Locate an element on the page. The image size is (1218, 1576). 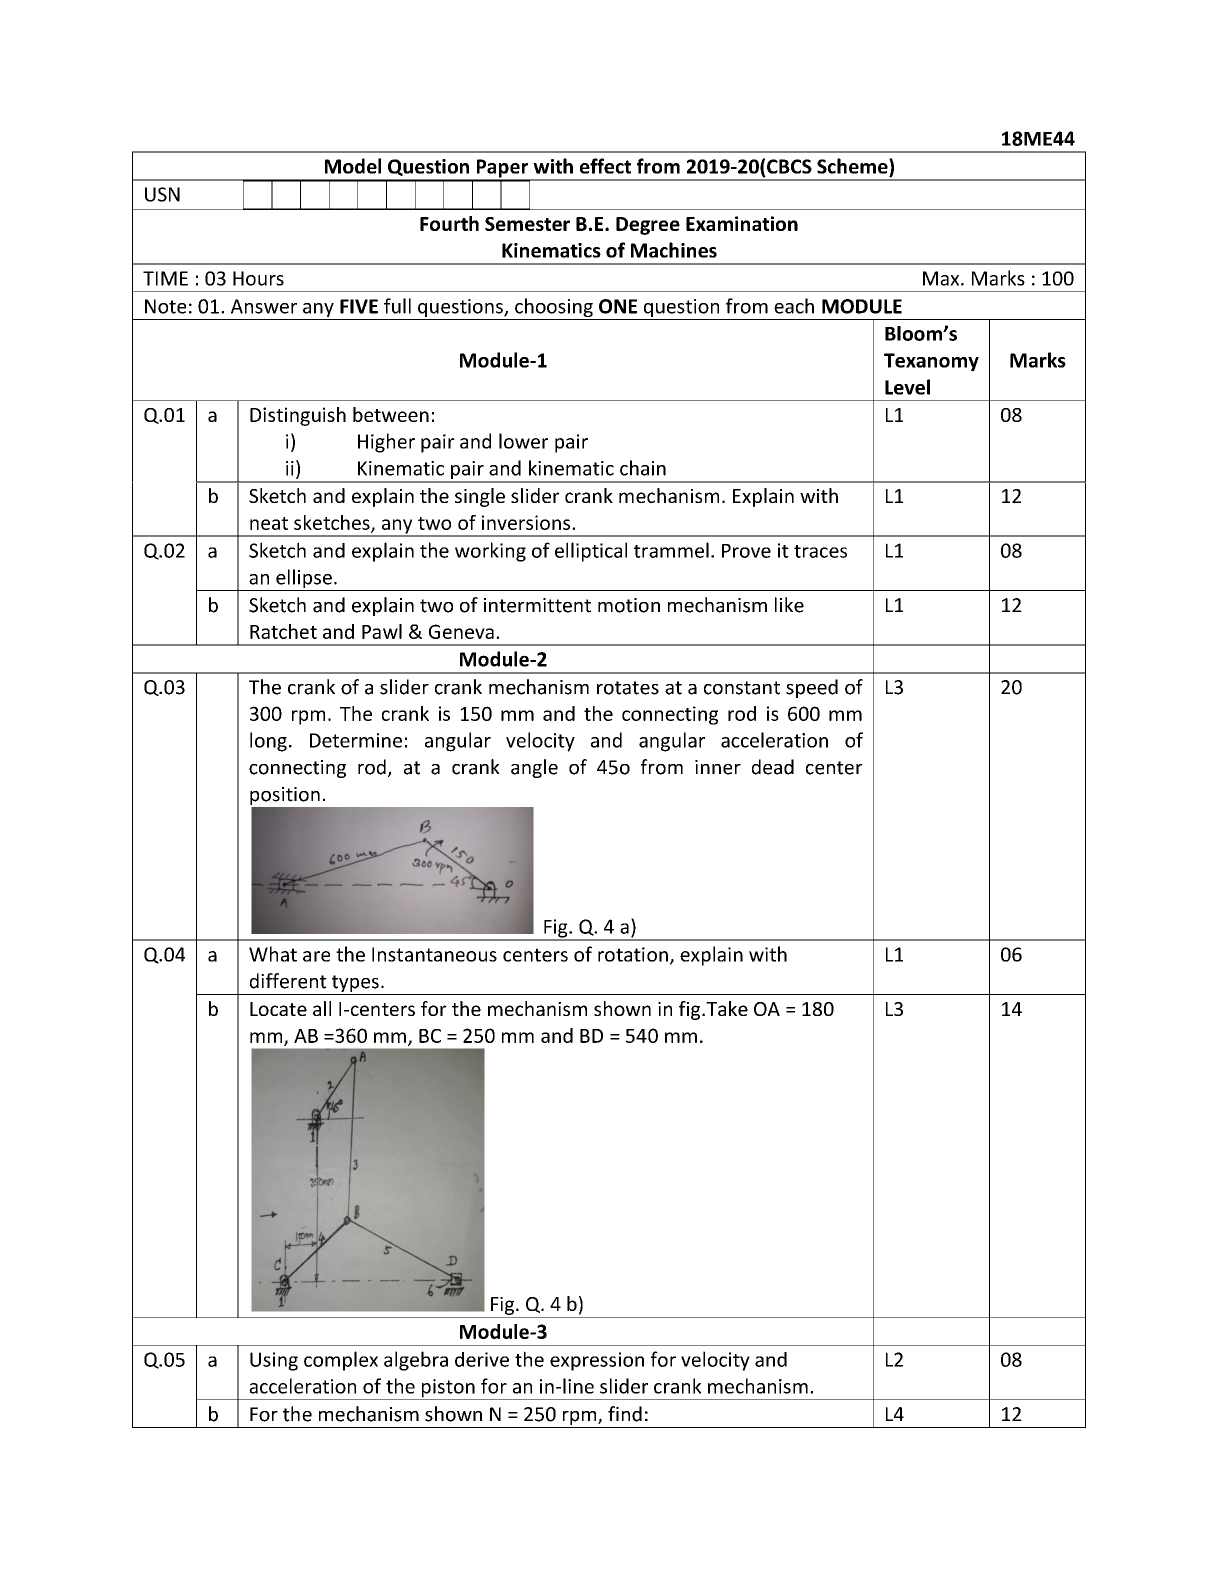
dead is located at coordinates (773, 767).
